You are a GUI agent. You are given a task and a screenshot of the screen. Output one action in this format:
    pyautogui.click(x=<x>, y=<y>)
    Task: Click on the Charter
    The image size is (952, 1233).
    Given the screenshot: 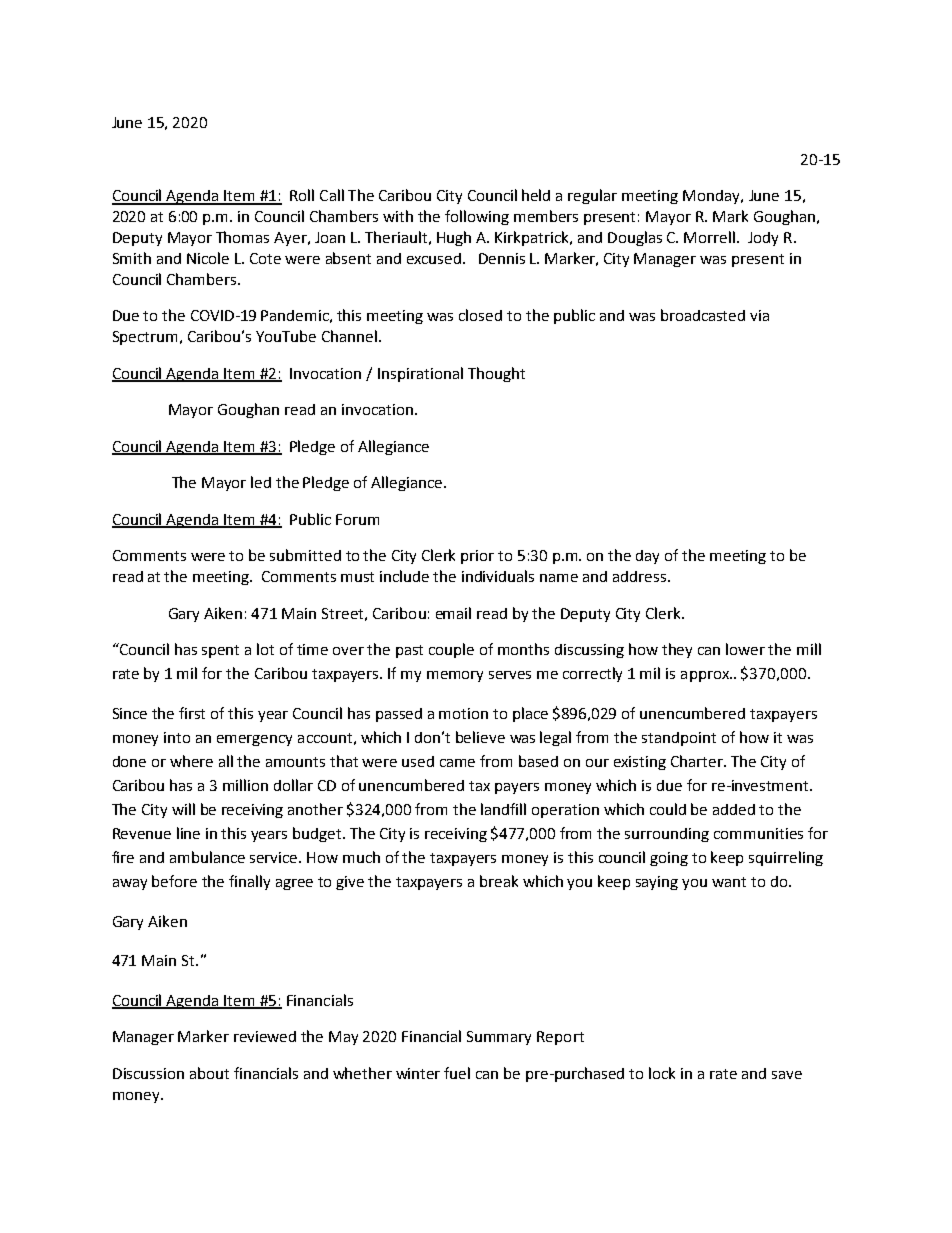 What is the action you would take?
    pyautogui.click(x=698, y=761)
